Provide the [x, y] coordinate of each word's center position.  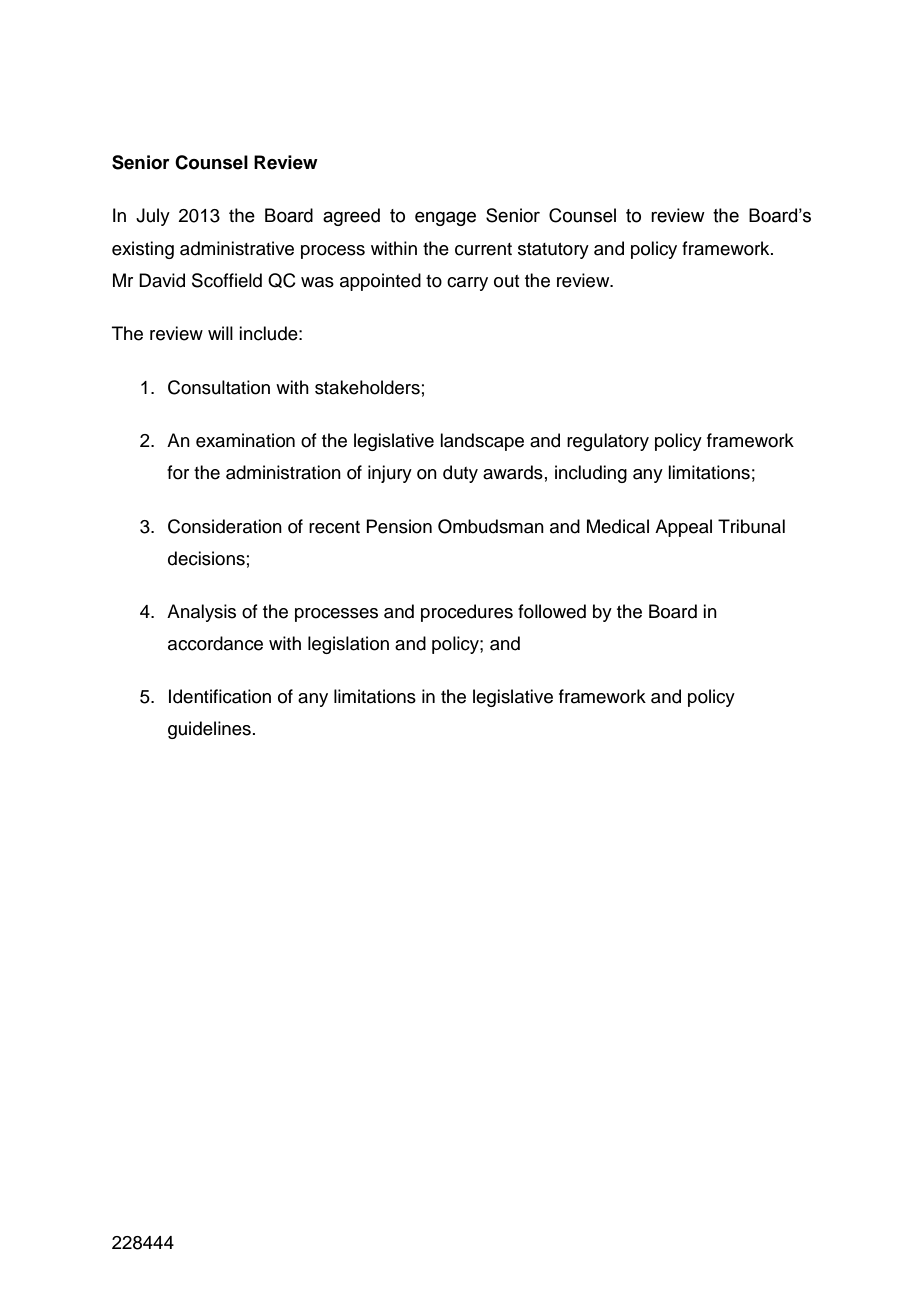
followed [552, 611]
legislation [348, 645]
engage [445, 219]
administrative [237, 248]
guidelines [209, 730]
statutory [553, 251]
